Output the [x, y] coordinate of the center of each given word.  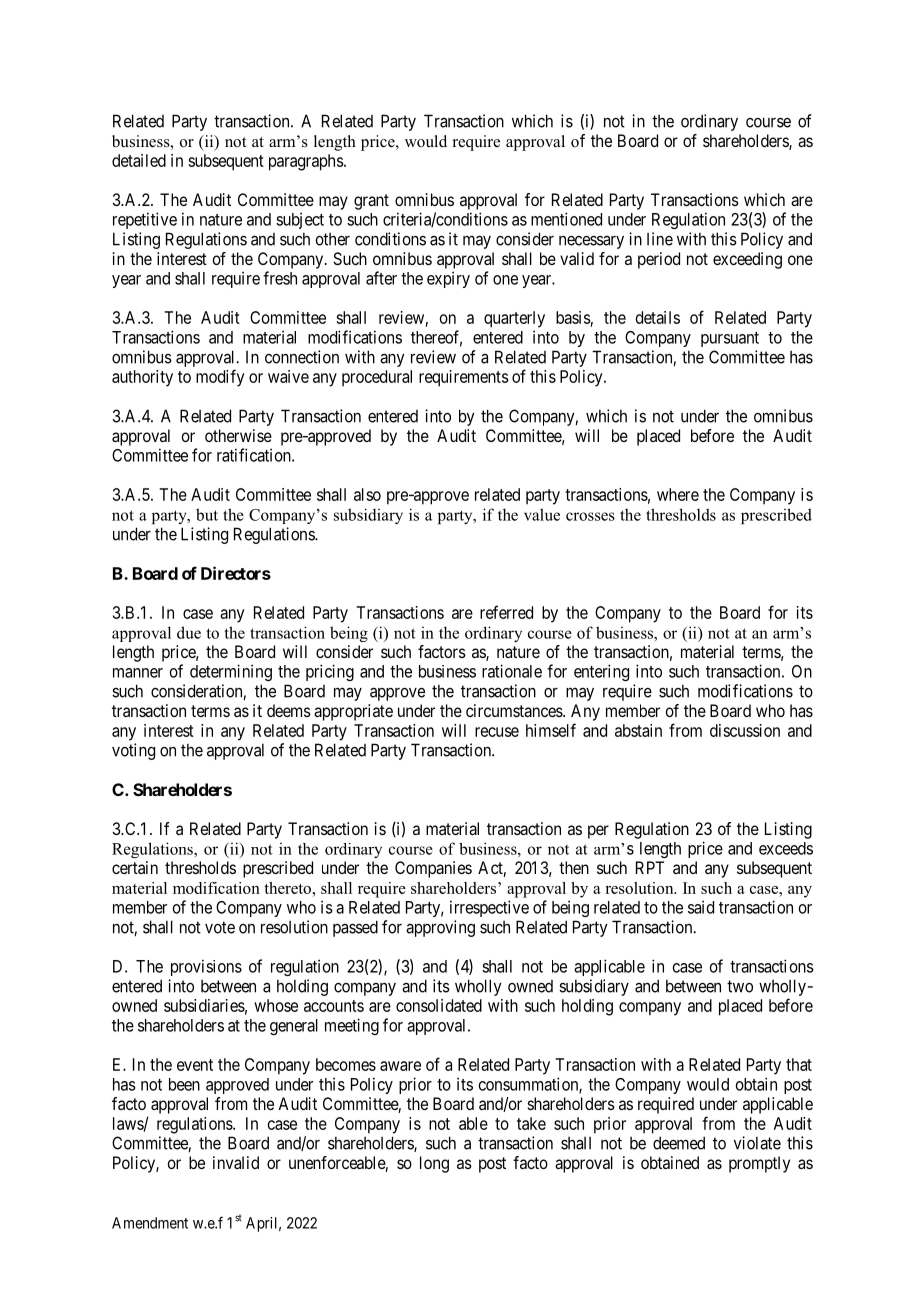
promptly [759, 1164]
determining [231, 672]
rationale [512, 671]
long [434, 1164]
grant [371, 202]
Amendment [150, 1223]
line [660, 239]
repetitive [145, 220]
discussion [745, 730]
